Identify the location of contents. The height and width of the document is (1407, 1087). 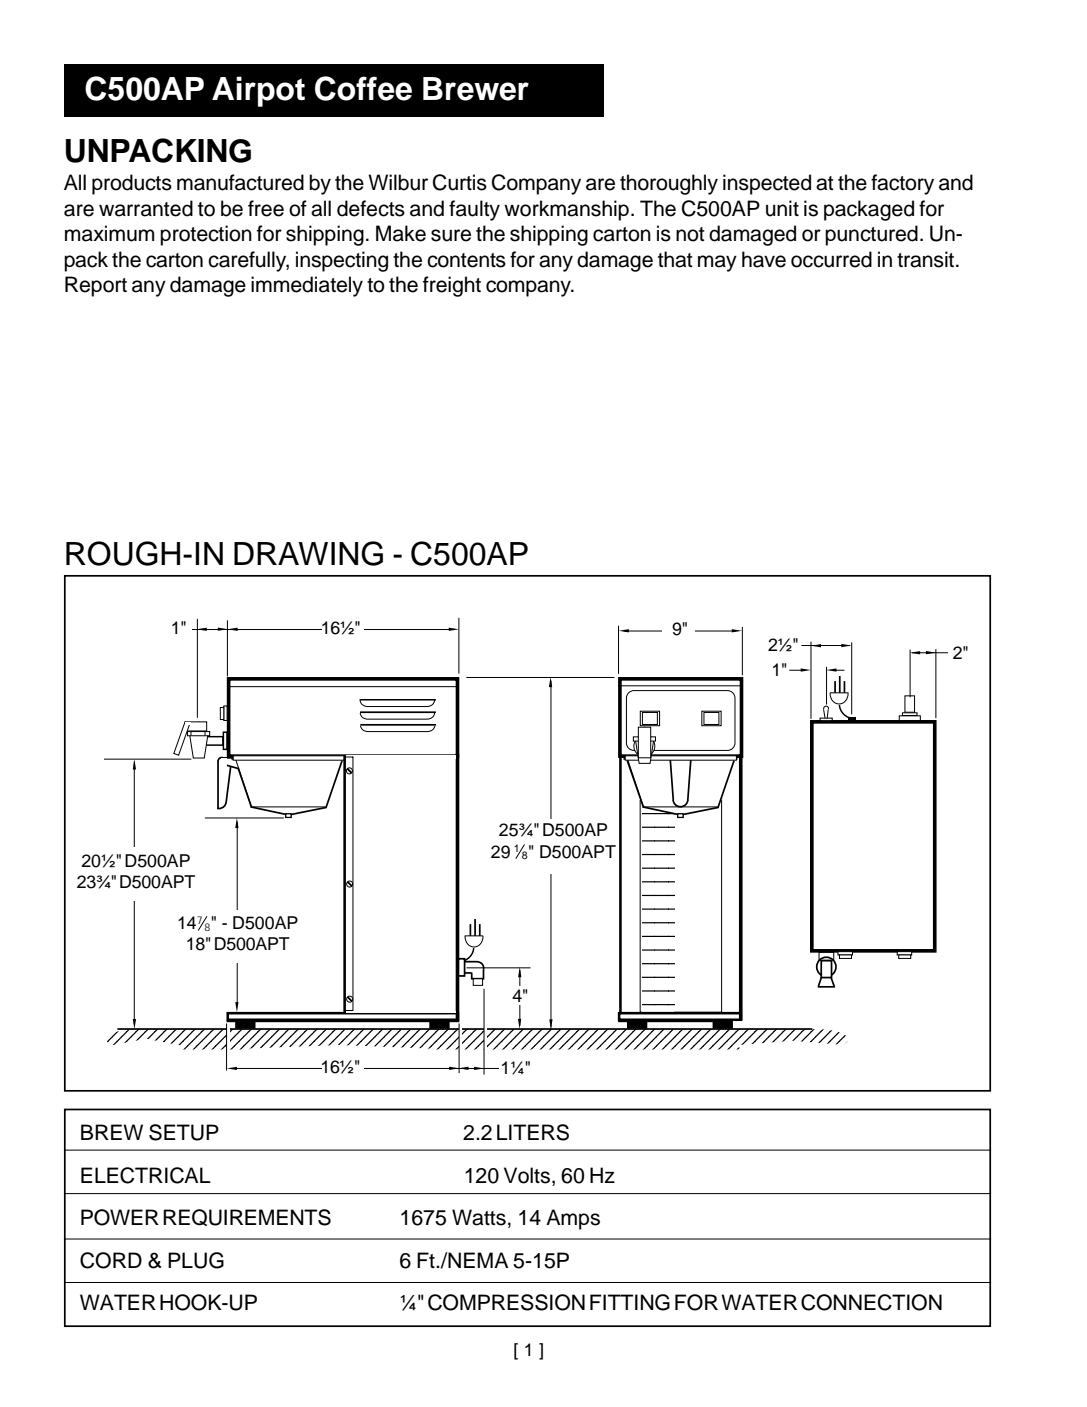
(466, 260).
